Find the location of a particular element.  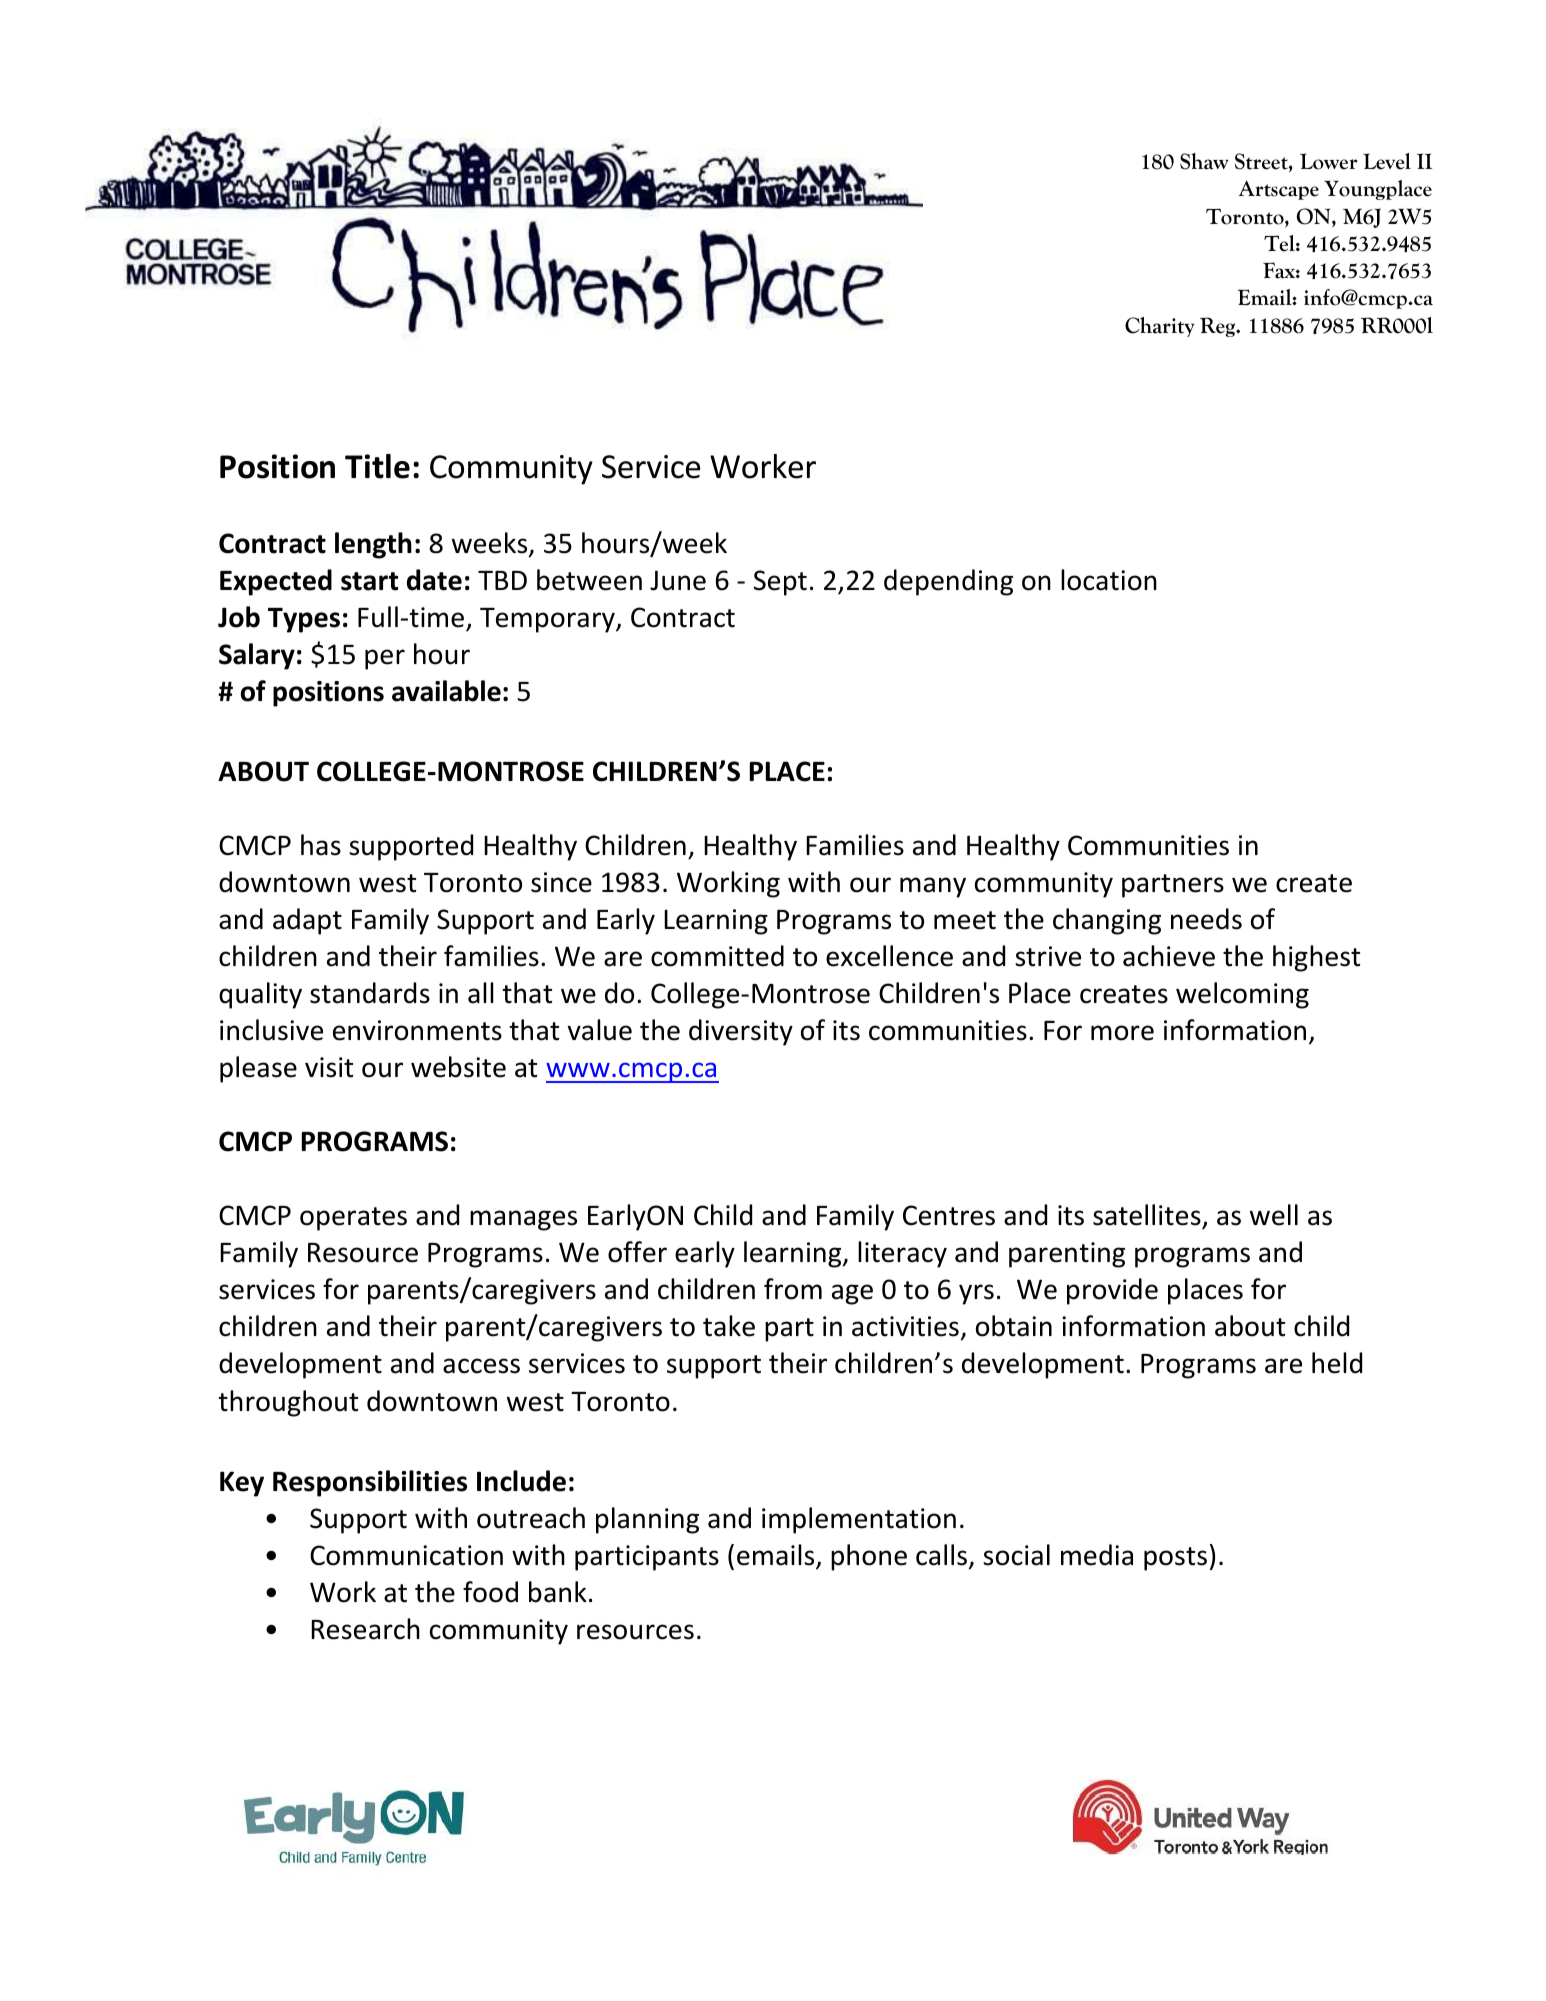

diversity is located at coordinates (741, 1032).
